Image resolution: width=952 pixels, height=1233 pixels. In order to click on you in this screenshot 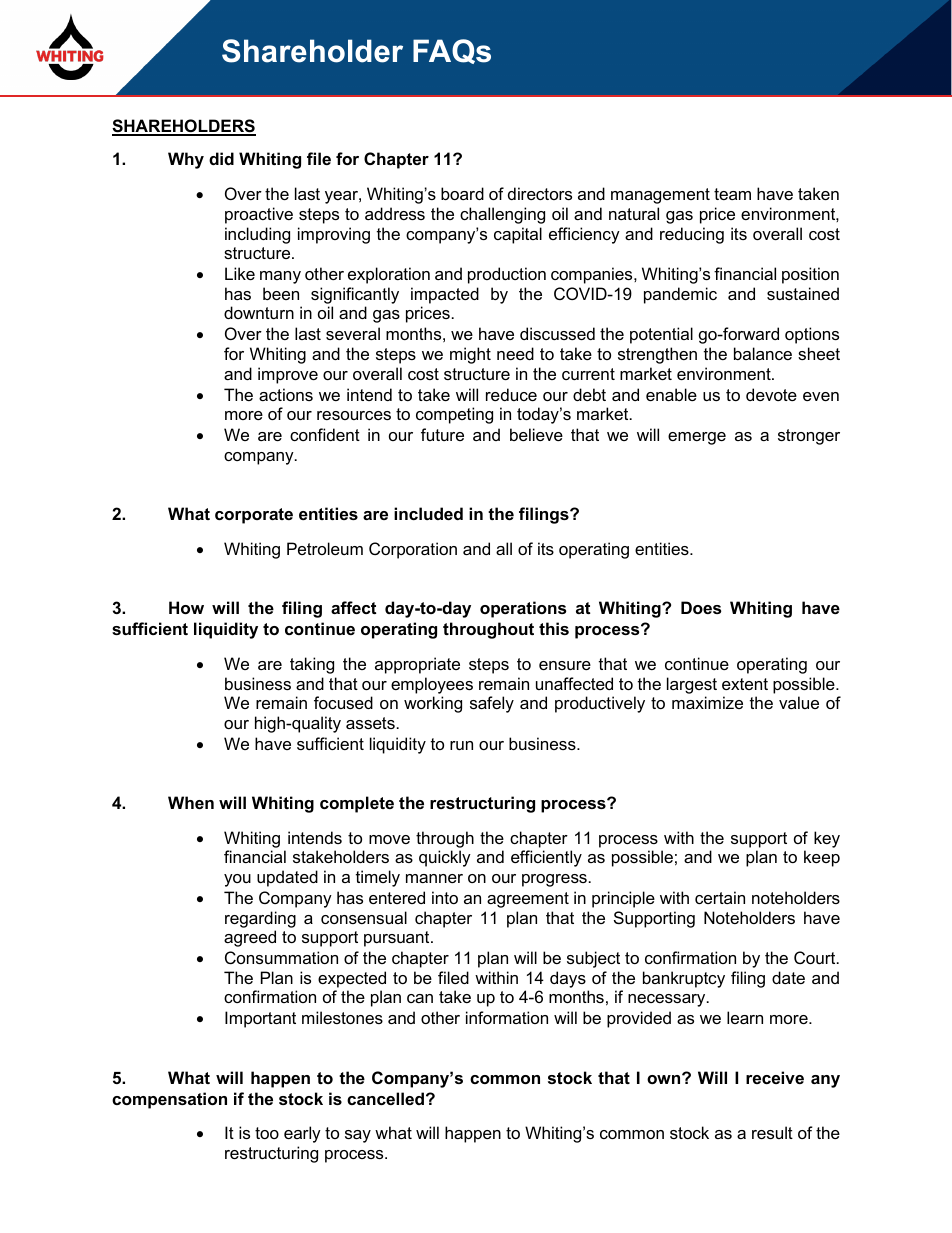, I will do `click(237, 880)`.
